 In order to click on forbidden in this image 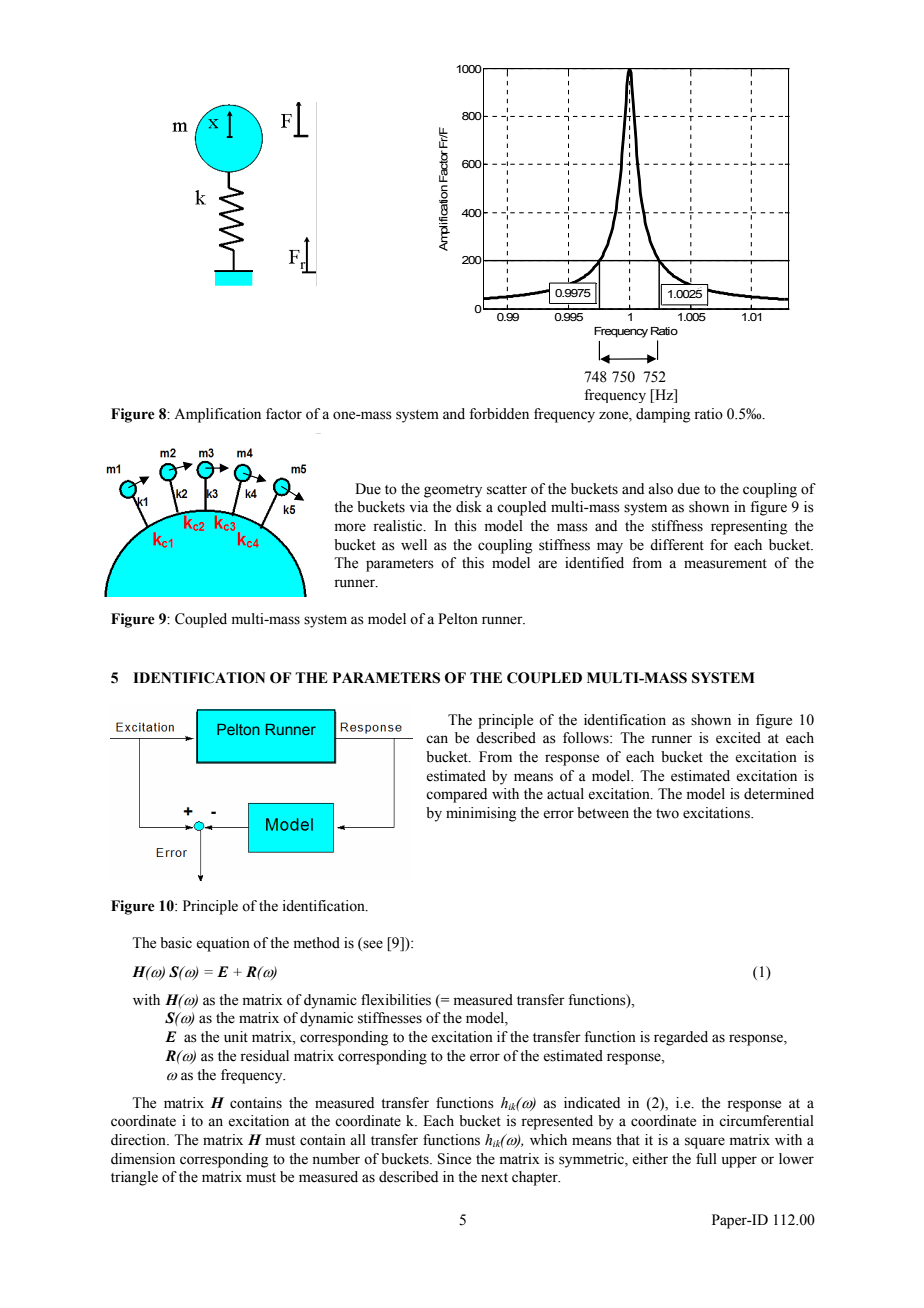, I will do `click(499, 414)`.
